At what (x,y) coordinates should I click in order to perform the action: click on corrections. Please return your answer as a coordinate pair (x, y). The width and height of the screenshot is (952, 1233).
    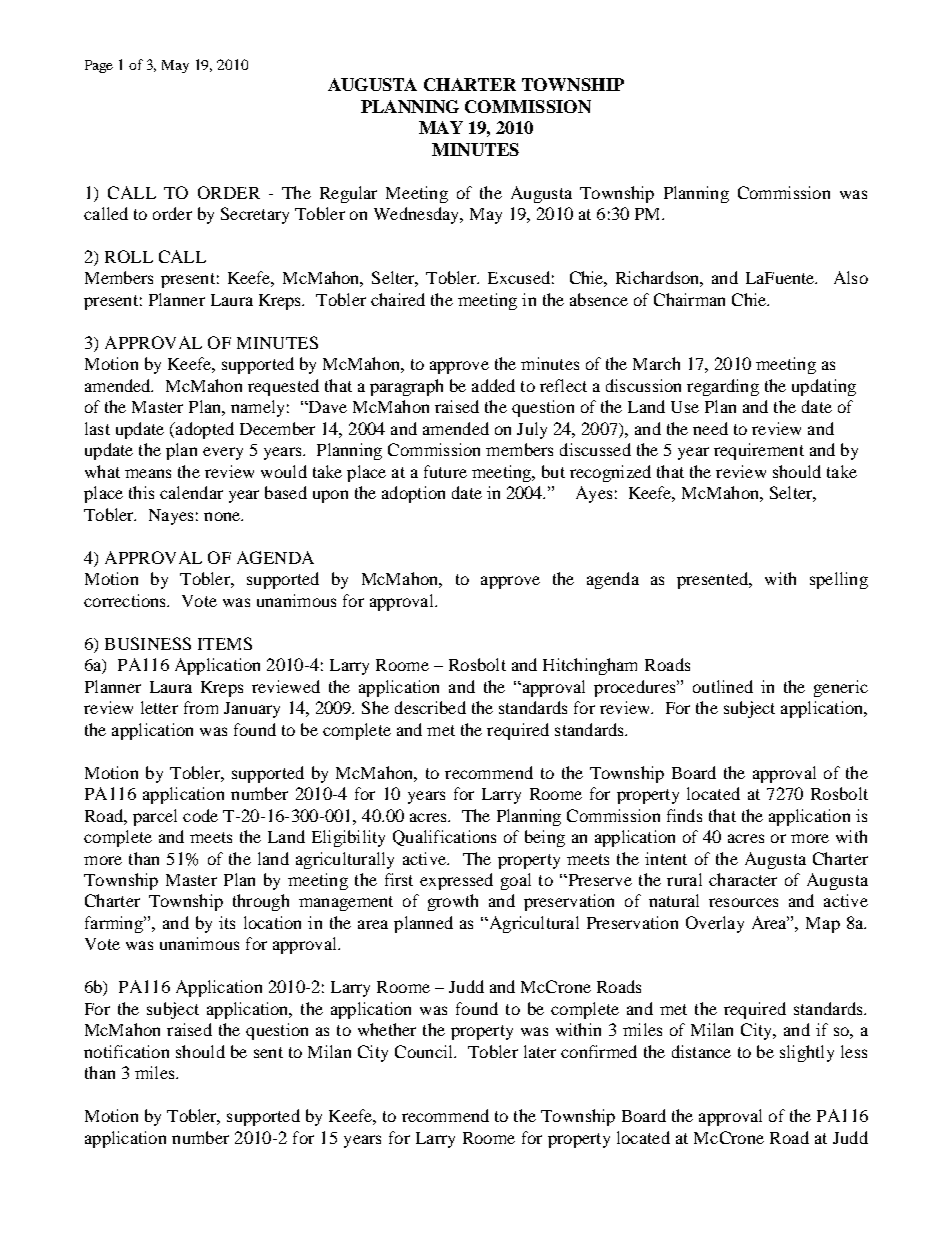
    Looking at the image, I should click on (126, 600).
